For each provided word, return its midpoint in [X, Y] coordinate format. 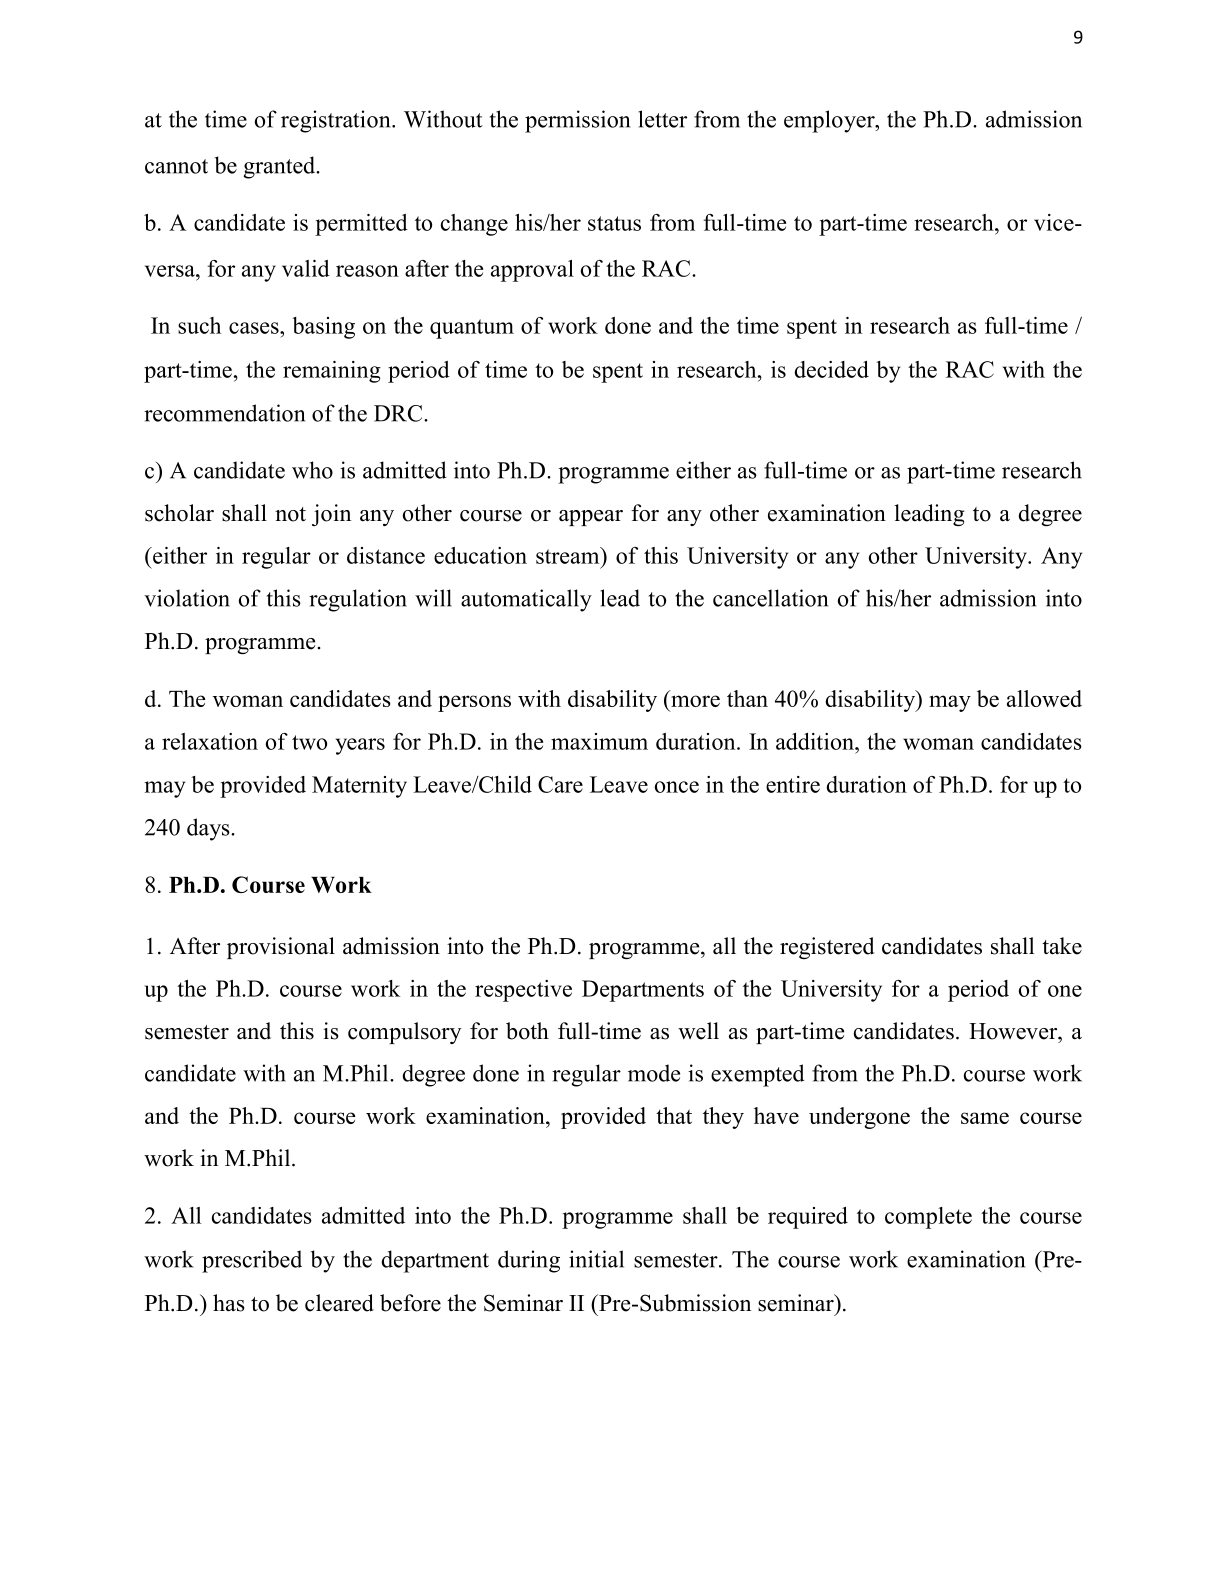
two [309, 742]
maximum [599, 741]
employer [830, 121]
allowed [1044, 698]
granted [281, 167]
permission [577, 121]
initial [596, 1259]
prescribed [252, 1261]
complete [928, 1218]
